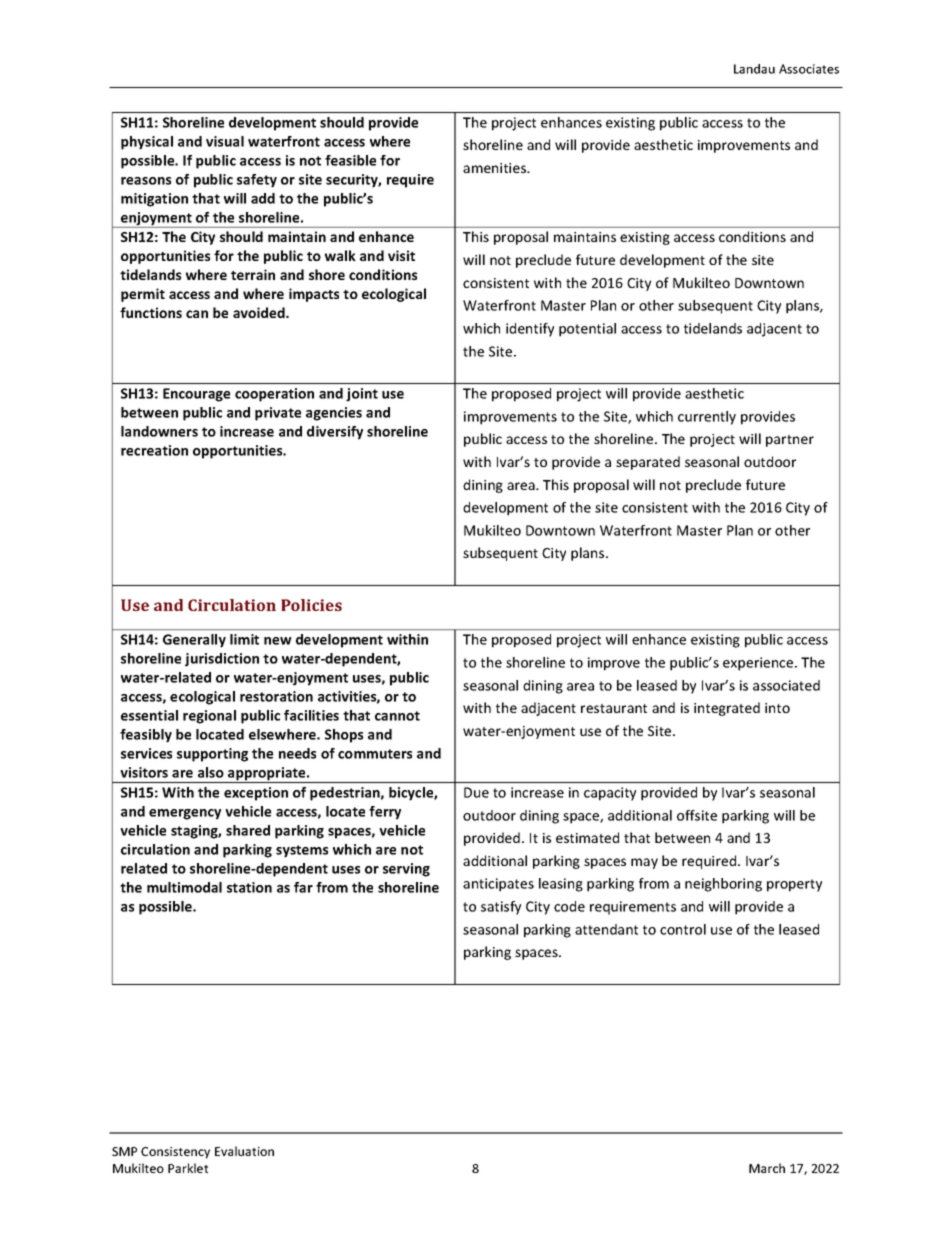  Describe the element at coordinates (476, 792) in the screenshot. I see `Due` at that location.
